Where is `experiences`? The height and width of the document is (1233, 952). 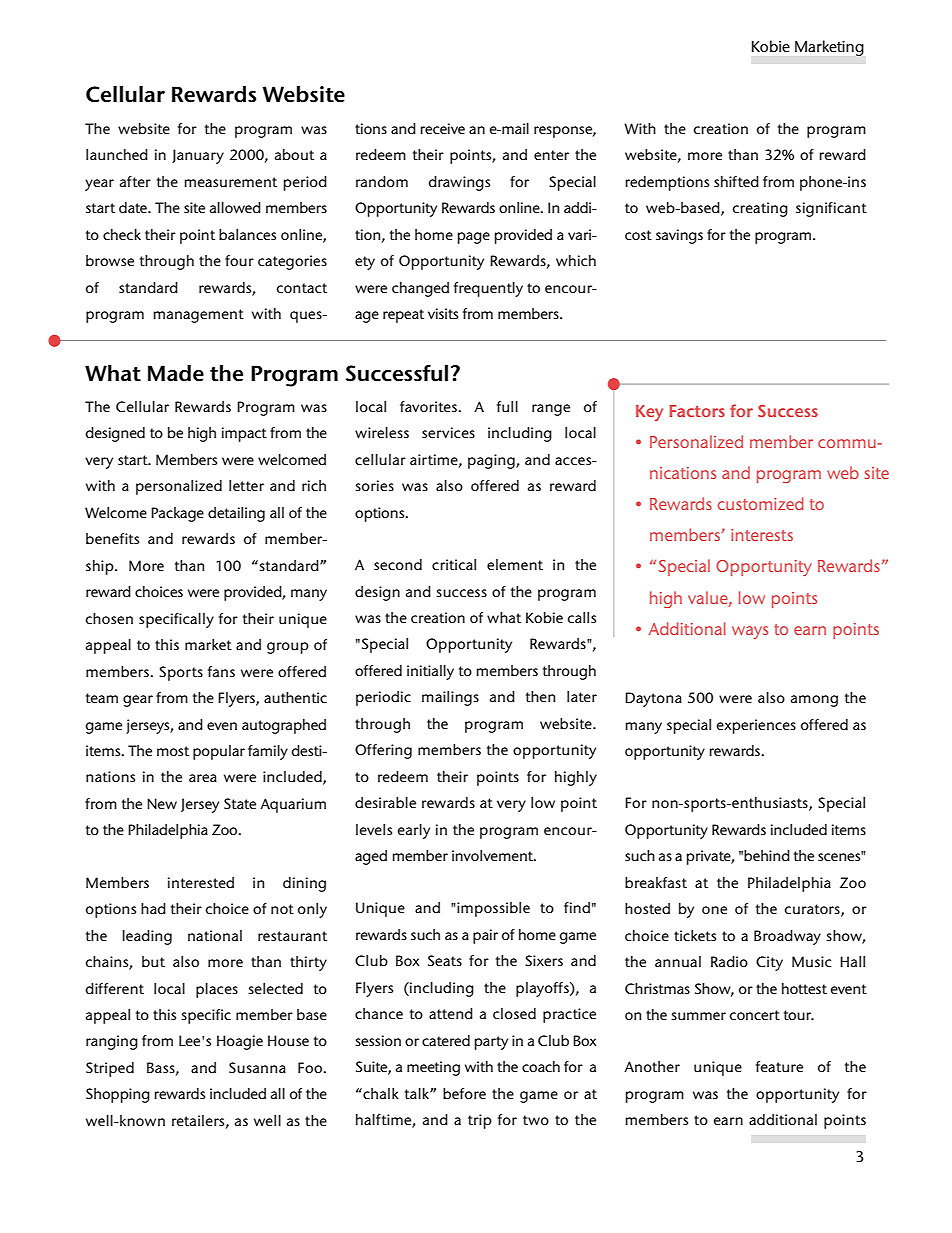
experiences is located at coordinates (756, 726).
